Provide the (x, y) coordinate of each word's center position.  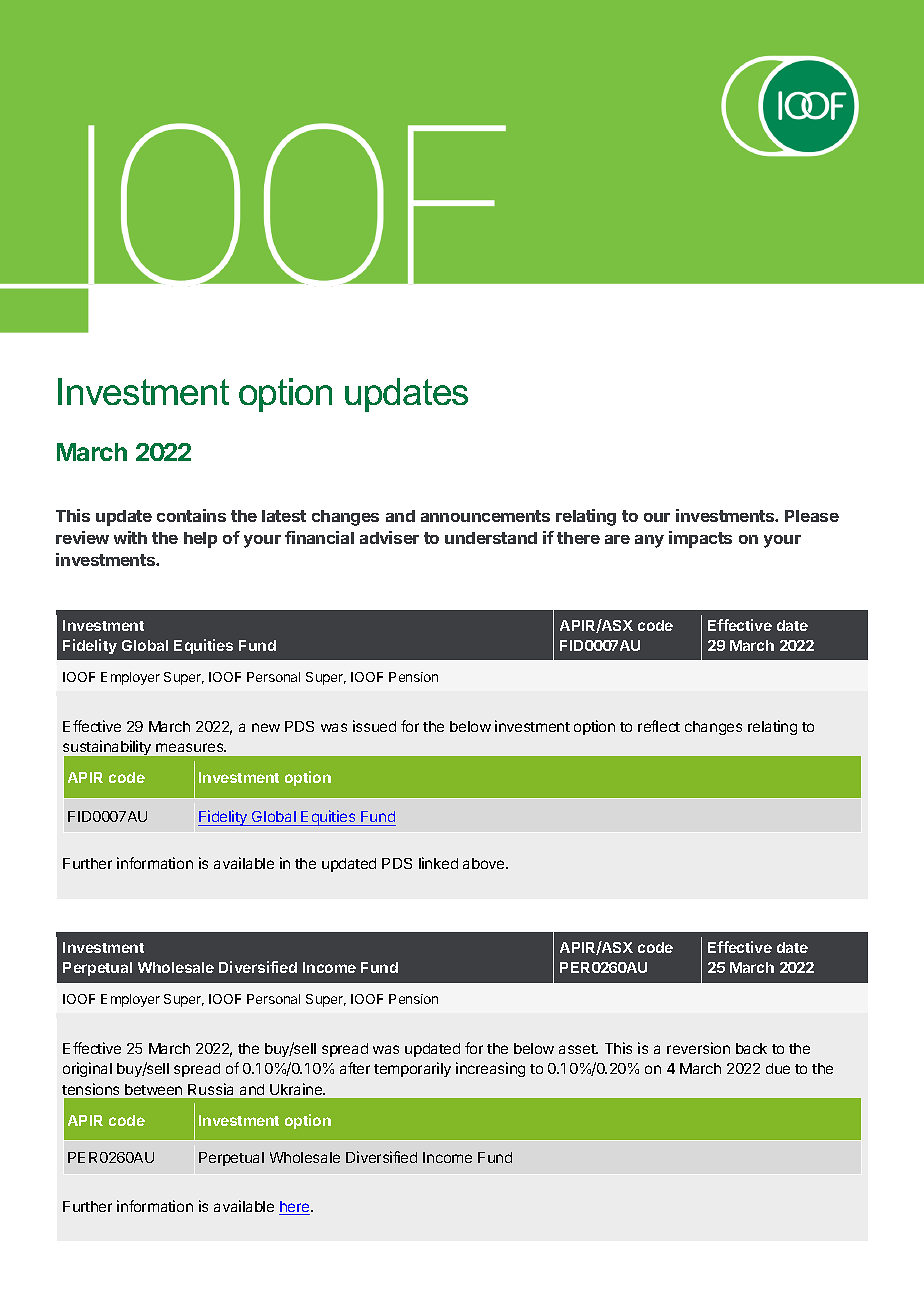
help (200, 540)
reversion (698, 1048)
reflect (659, 726)
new (266, 727)
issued (374, 726)
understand (491, 538)
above (485, 863)
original (87, 1069)
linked (438, 863)
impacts (700, 539)
